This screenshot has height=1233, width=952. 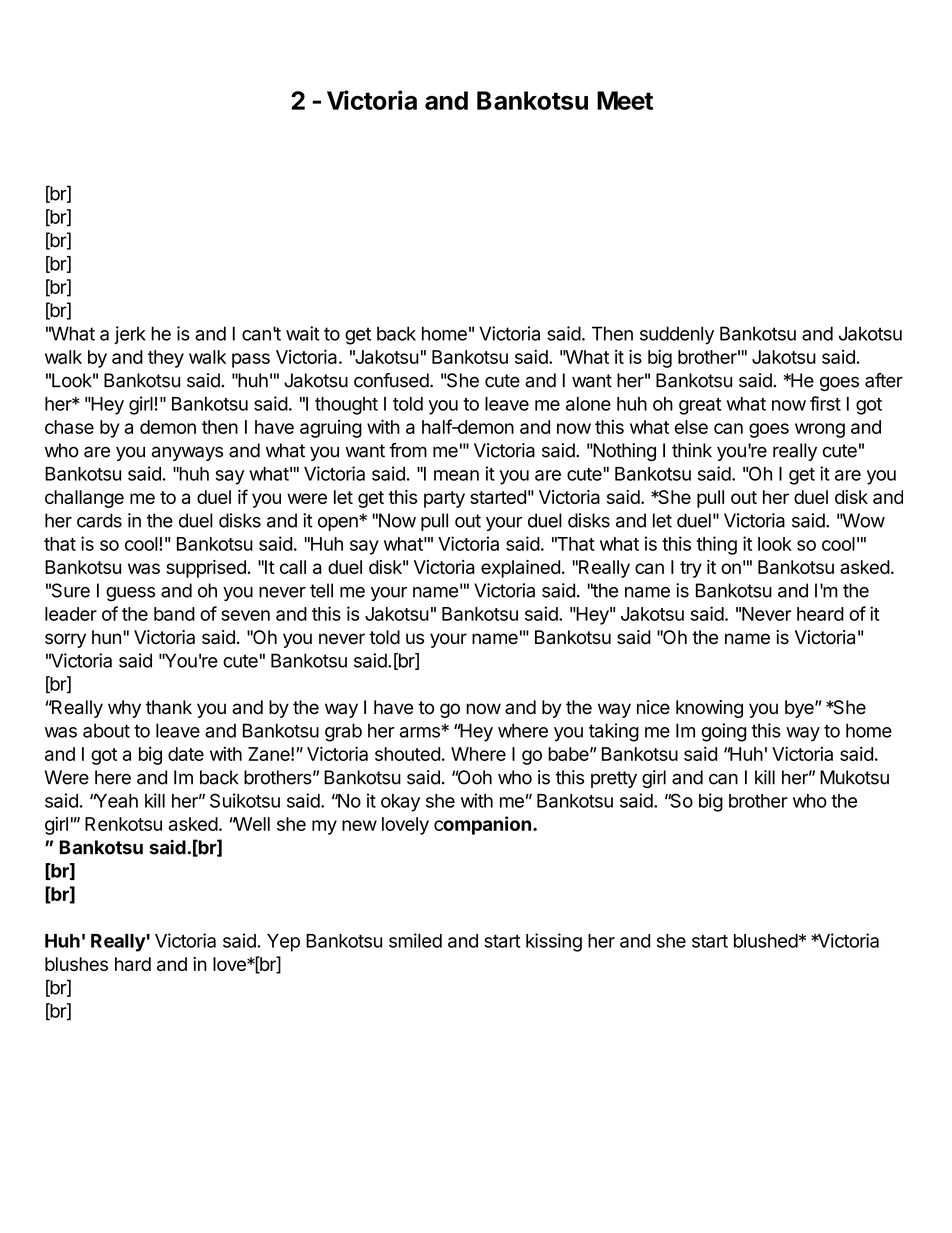 What do you see at coordinates (169, 707) in the screenshot?
I see `thank` at bounding box center [169, 707].
